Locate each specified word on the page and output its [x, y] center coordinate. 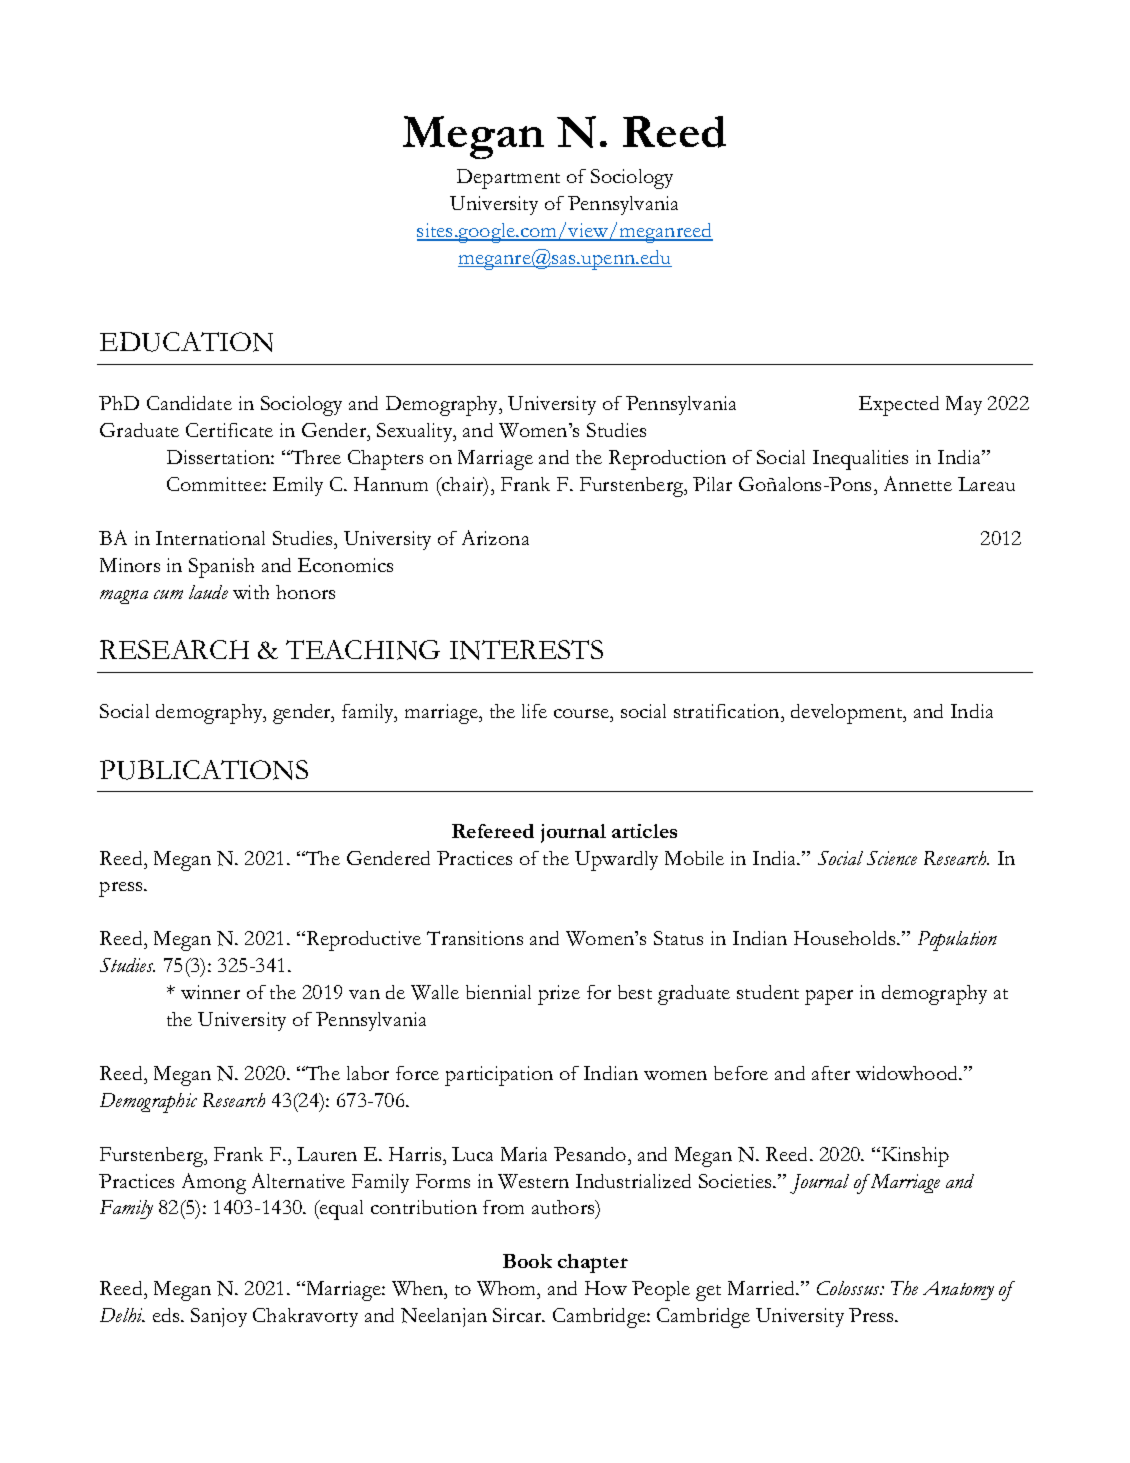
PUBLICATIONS [204, 770]
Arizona [495, 537]
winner [210, 992]
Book [527, 1261]
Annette [918, 483]
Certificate [229, 430]
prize [559, 995]
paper [829, 997]
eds [167, 1315]
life [534, 711]
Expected [899, 406]
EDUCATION [186, 342]
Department [508, 179]
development [848, 714]
